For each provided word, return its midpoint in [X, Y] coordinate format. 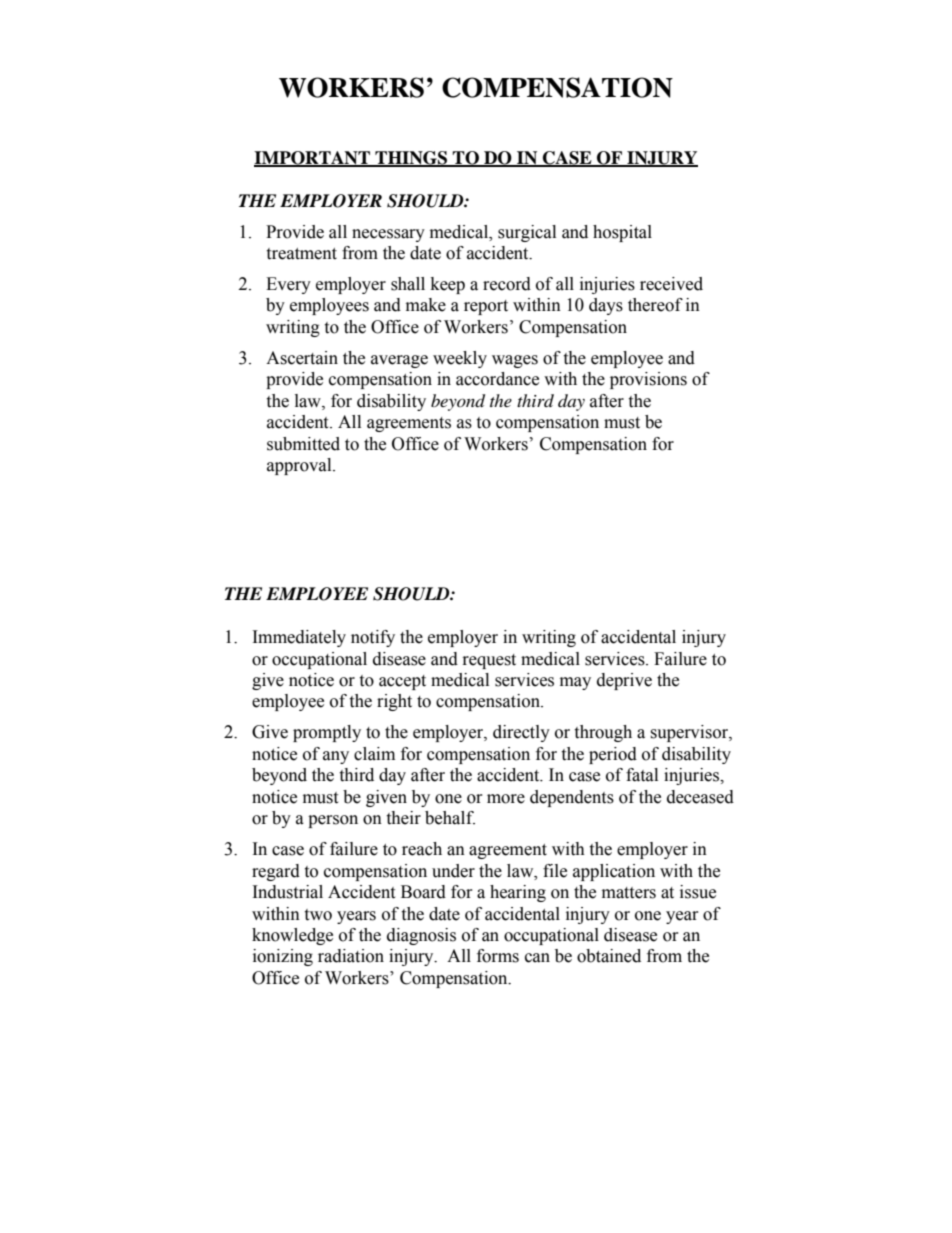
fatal [642, 775]
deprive [624, 681]
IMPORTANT [313, 159]
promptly [327, 733]
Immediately [299, 638]
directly [521, 733]
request [489, 661]
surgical [527, 233]
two [318, 915]
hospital [622, 233]
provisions [648, 380]
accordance [497, 379]
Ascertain [302, 358]
